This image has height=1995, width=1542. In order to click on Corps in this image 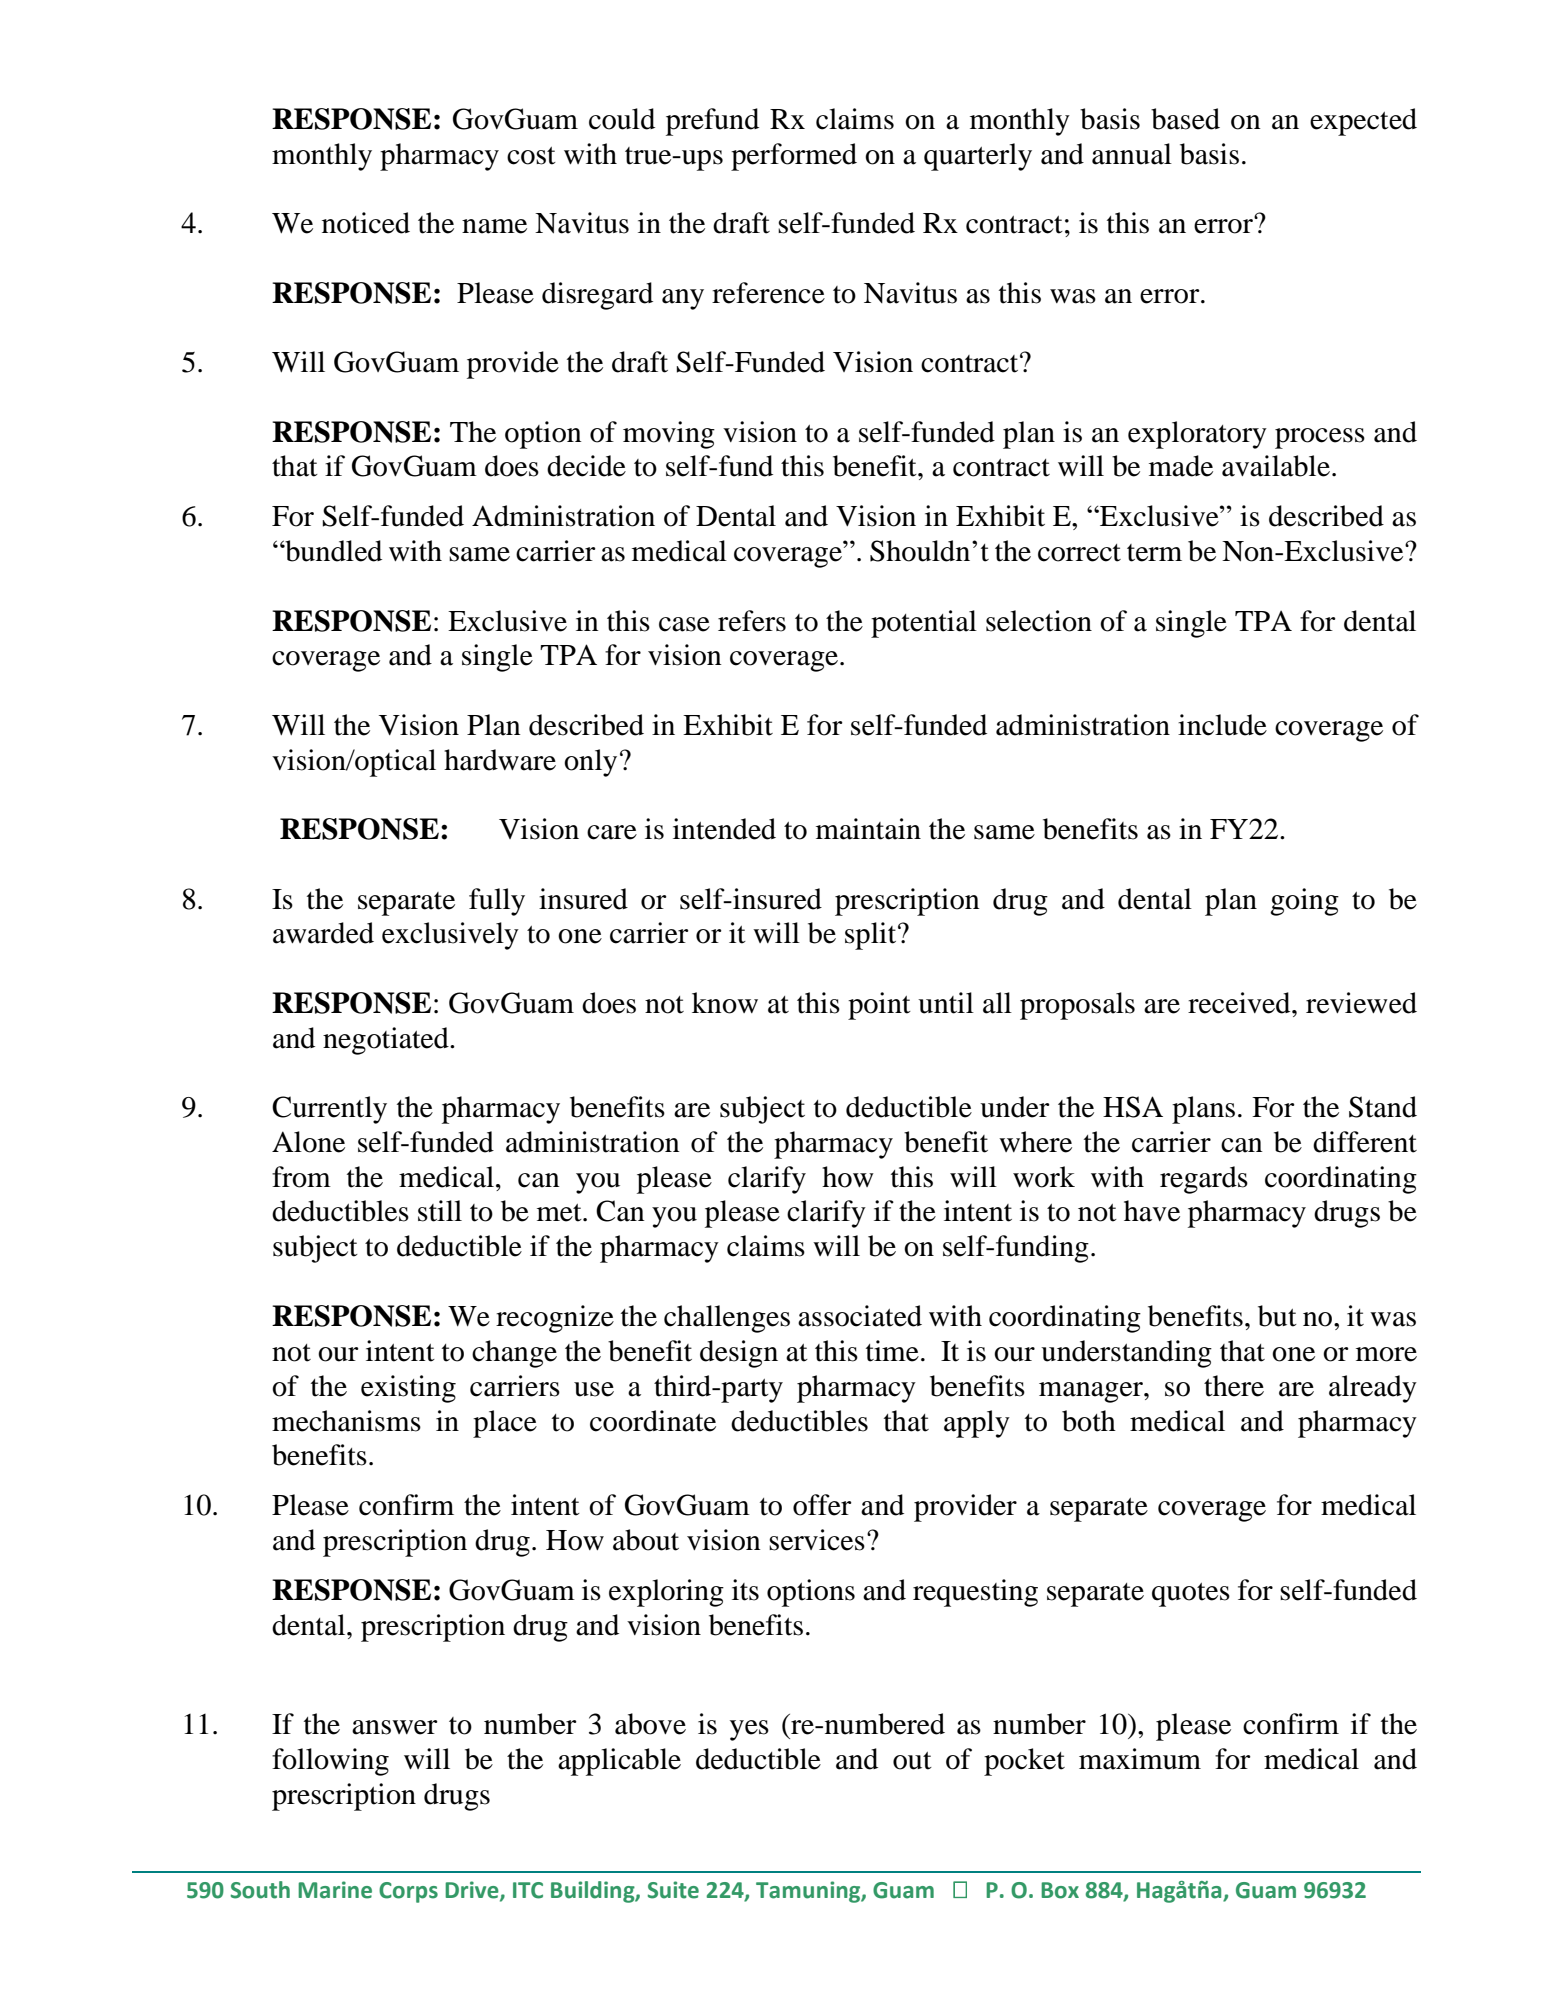, I will do `click(408, 1892)`.
